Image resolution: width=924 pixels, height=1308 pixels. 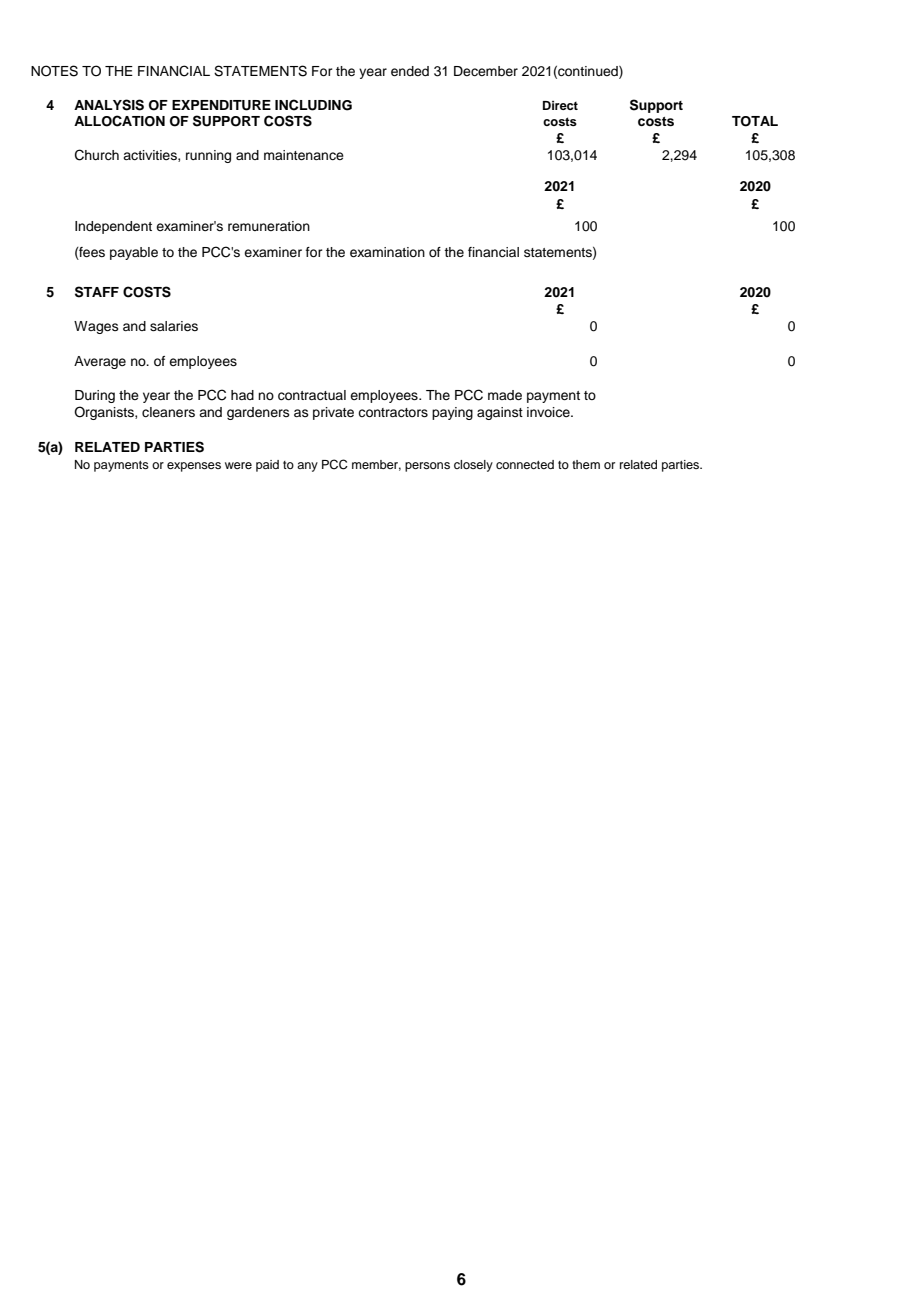 What do you see at coordinates (755, 121) in the screenshot?
I see `TOTAL` at bounding box center [755, 121].
